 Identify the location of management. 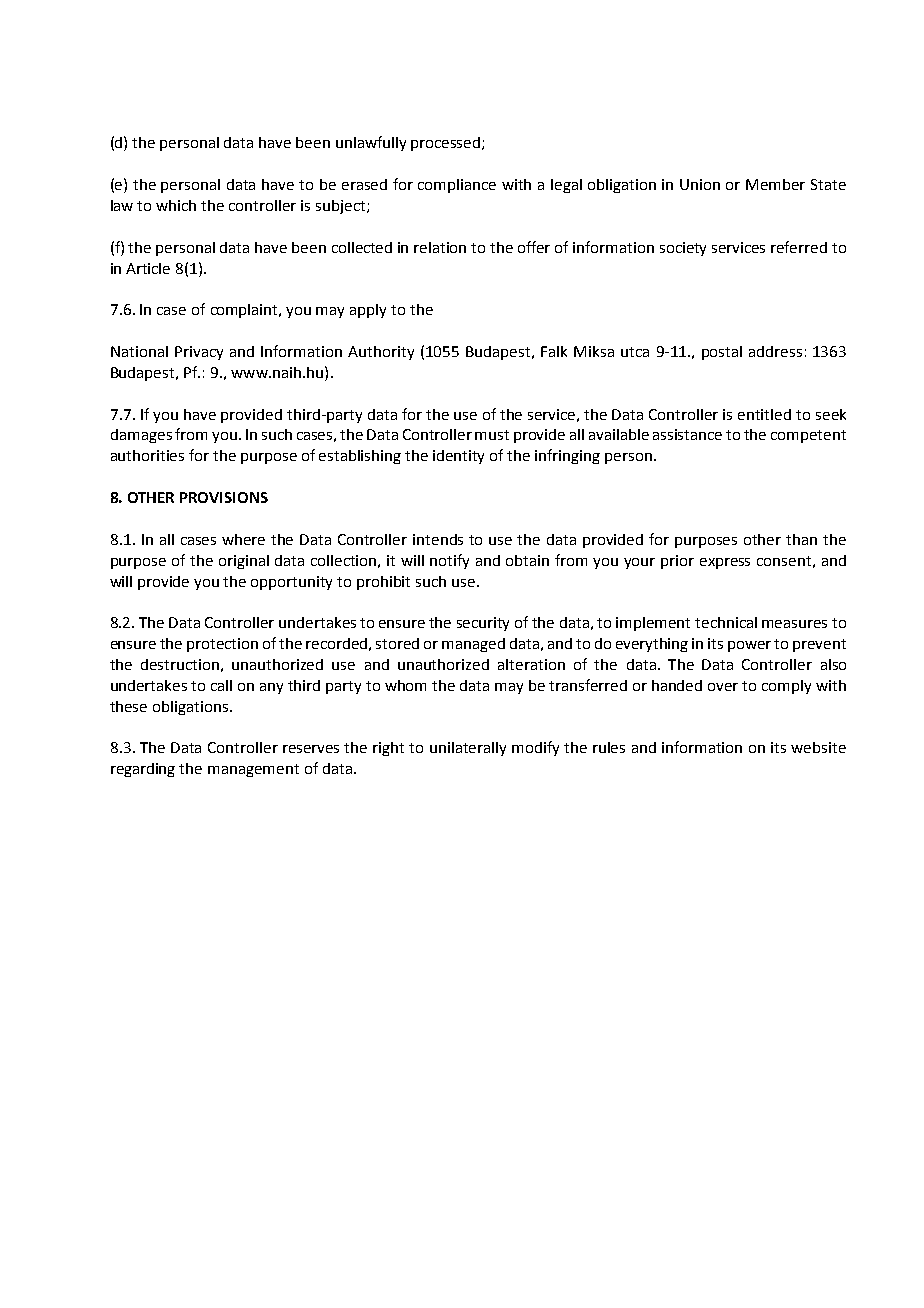
(253, 770).
